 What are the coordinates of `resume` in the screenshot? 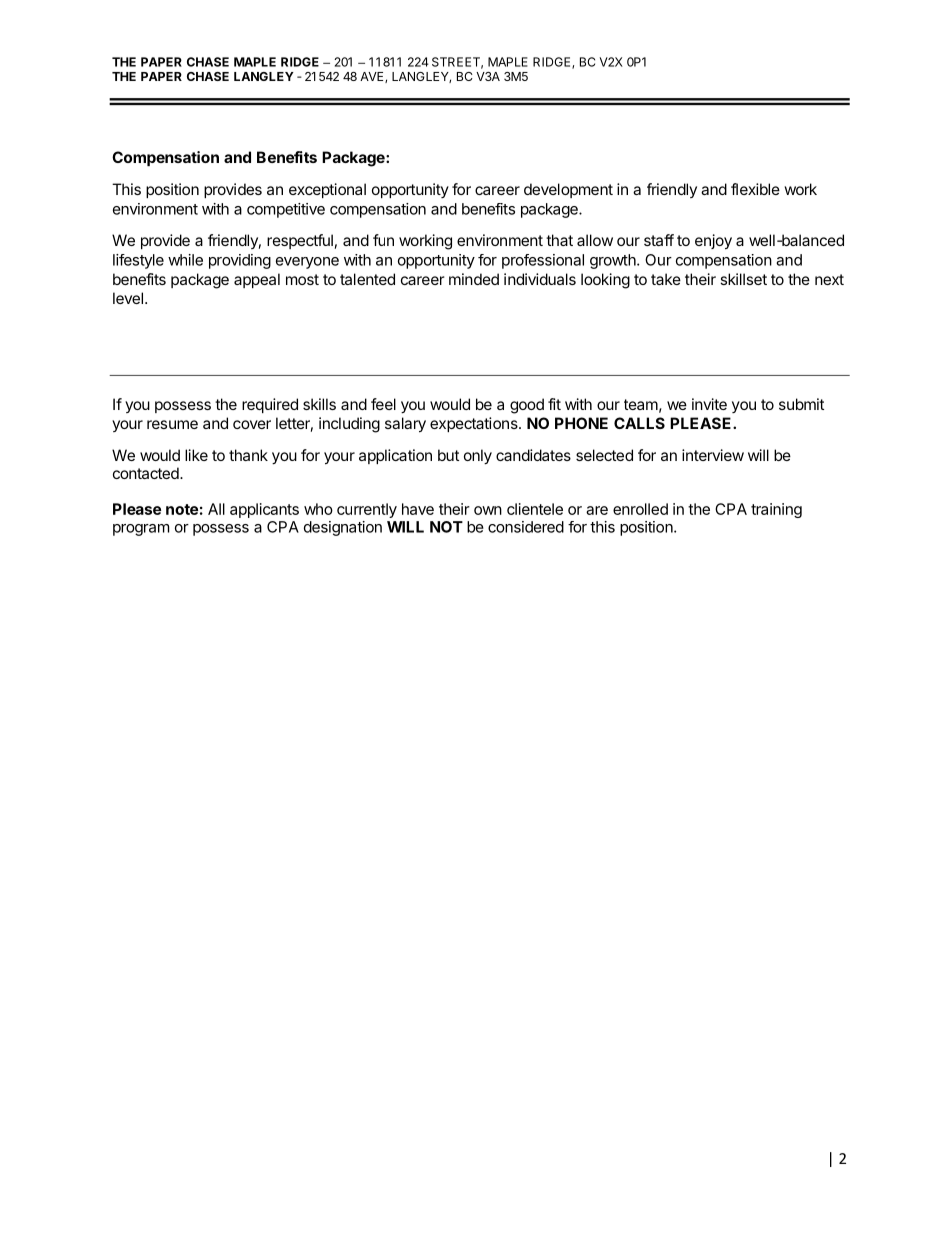 It's located at (172, 424).
